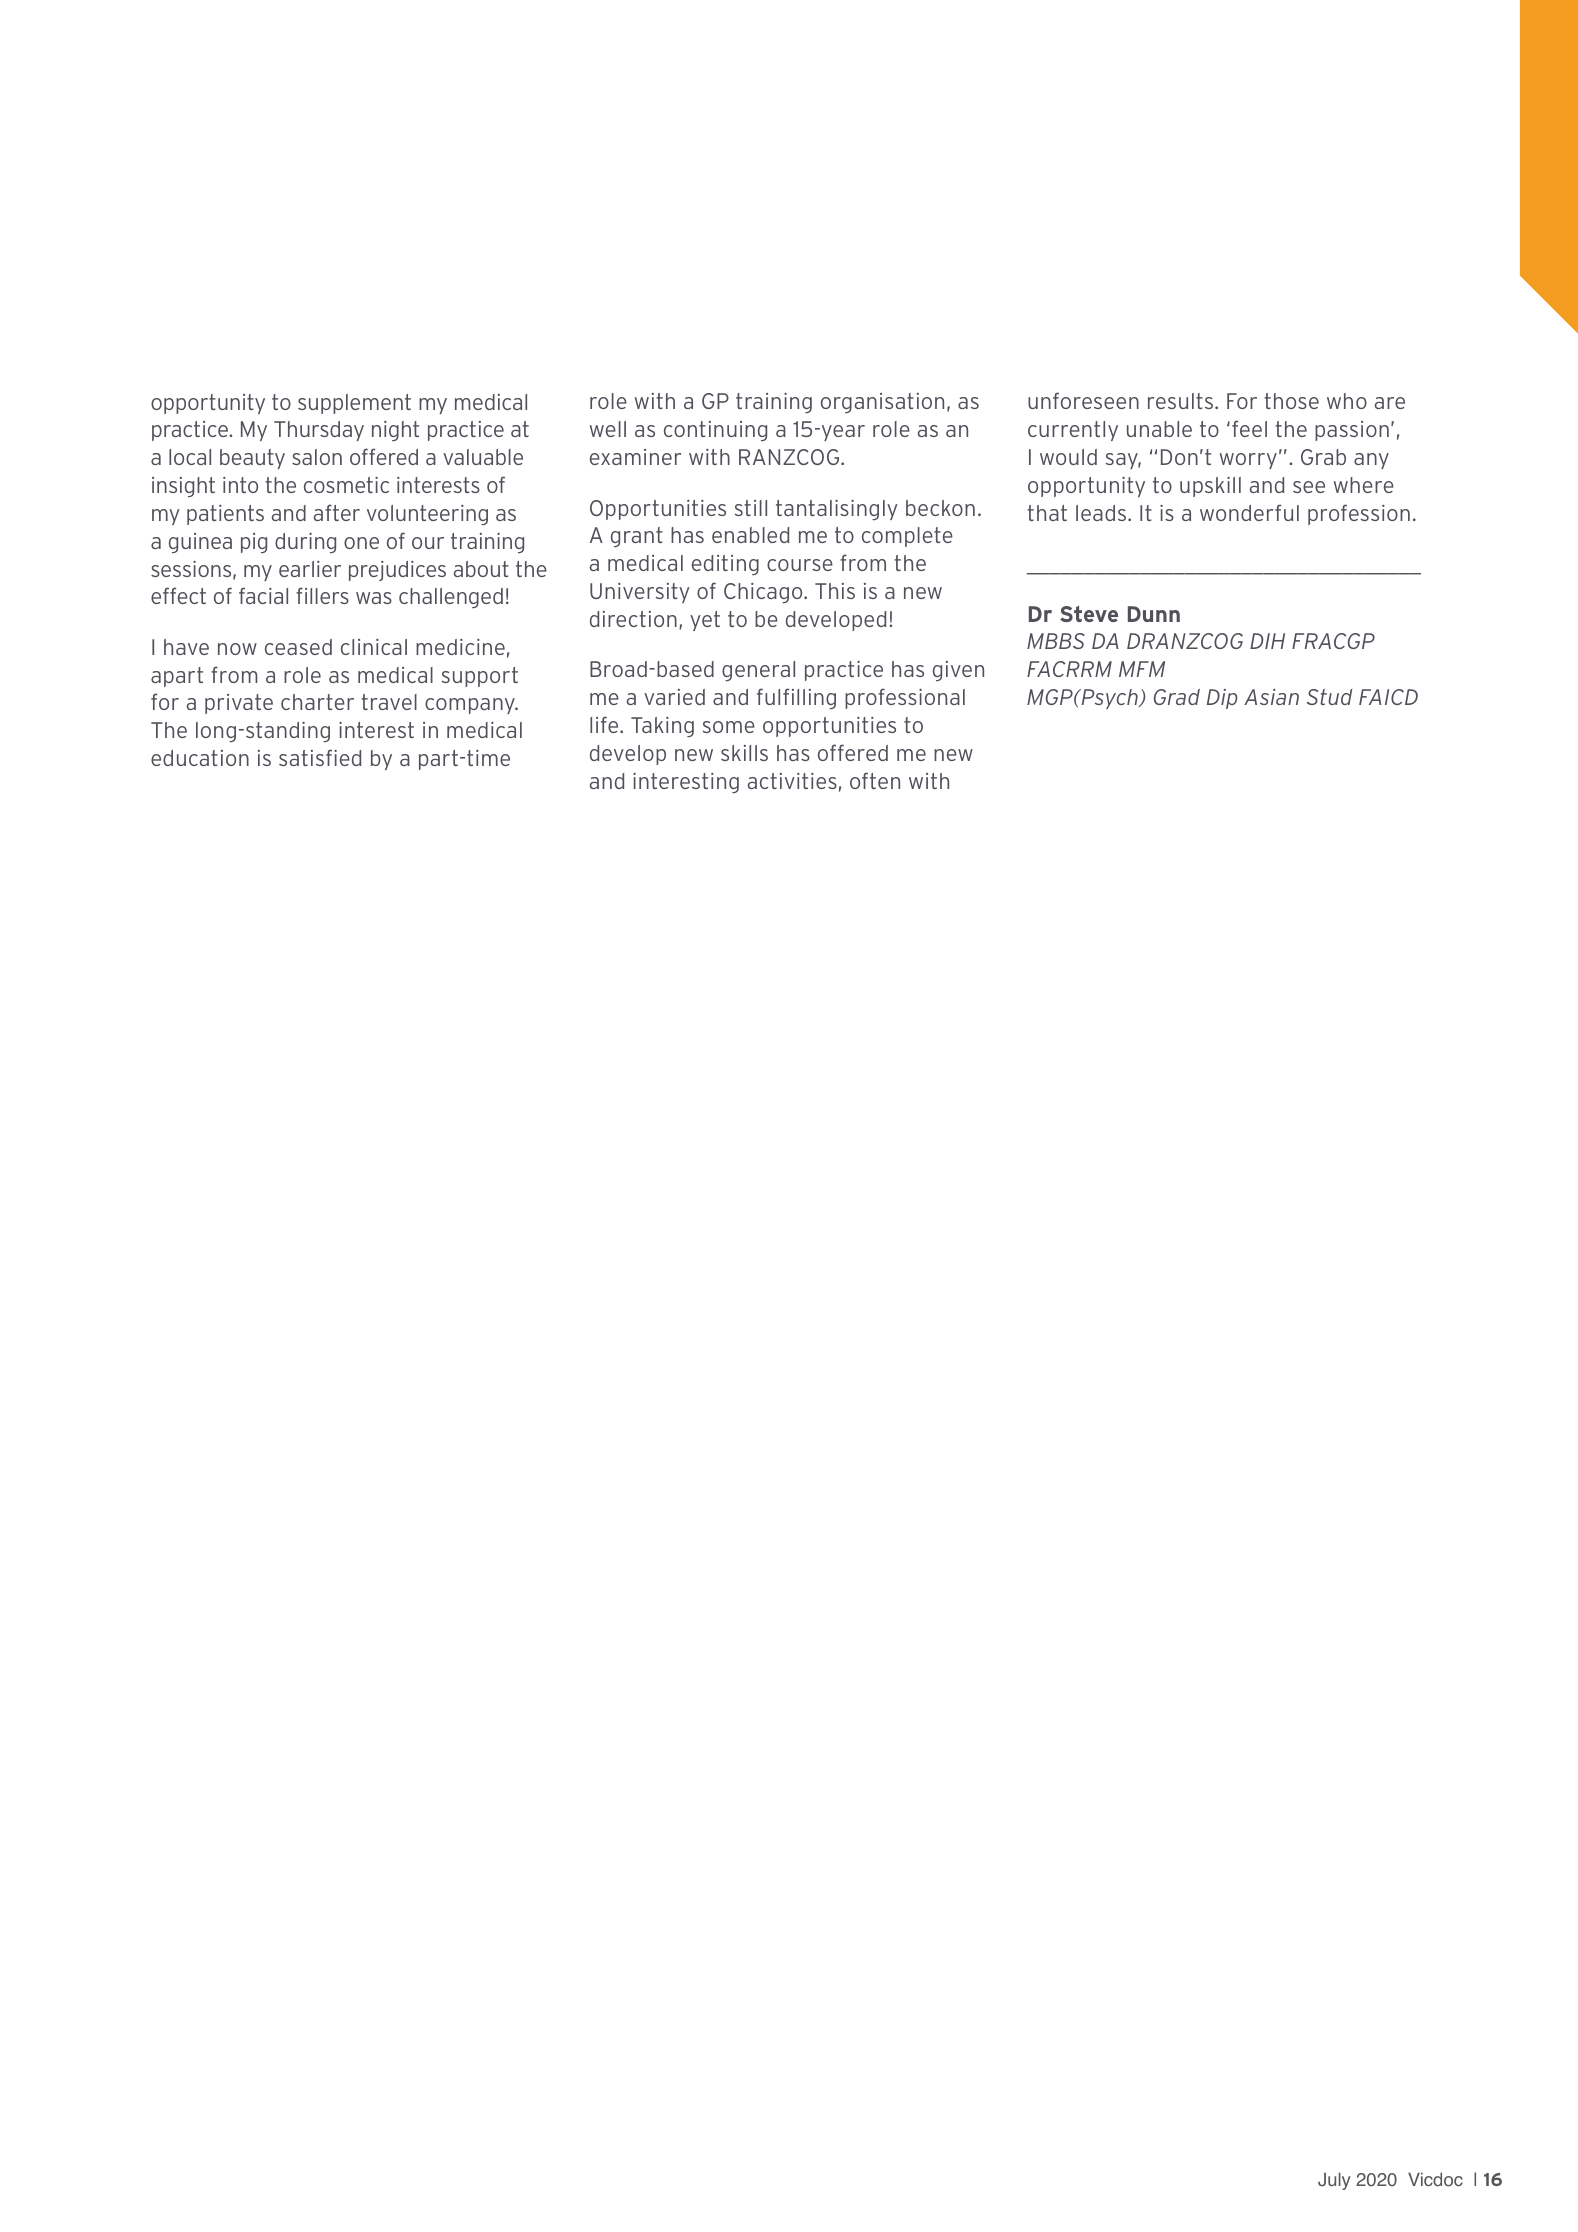  I want to click on satisfied, so click(320, 757).
